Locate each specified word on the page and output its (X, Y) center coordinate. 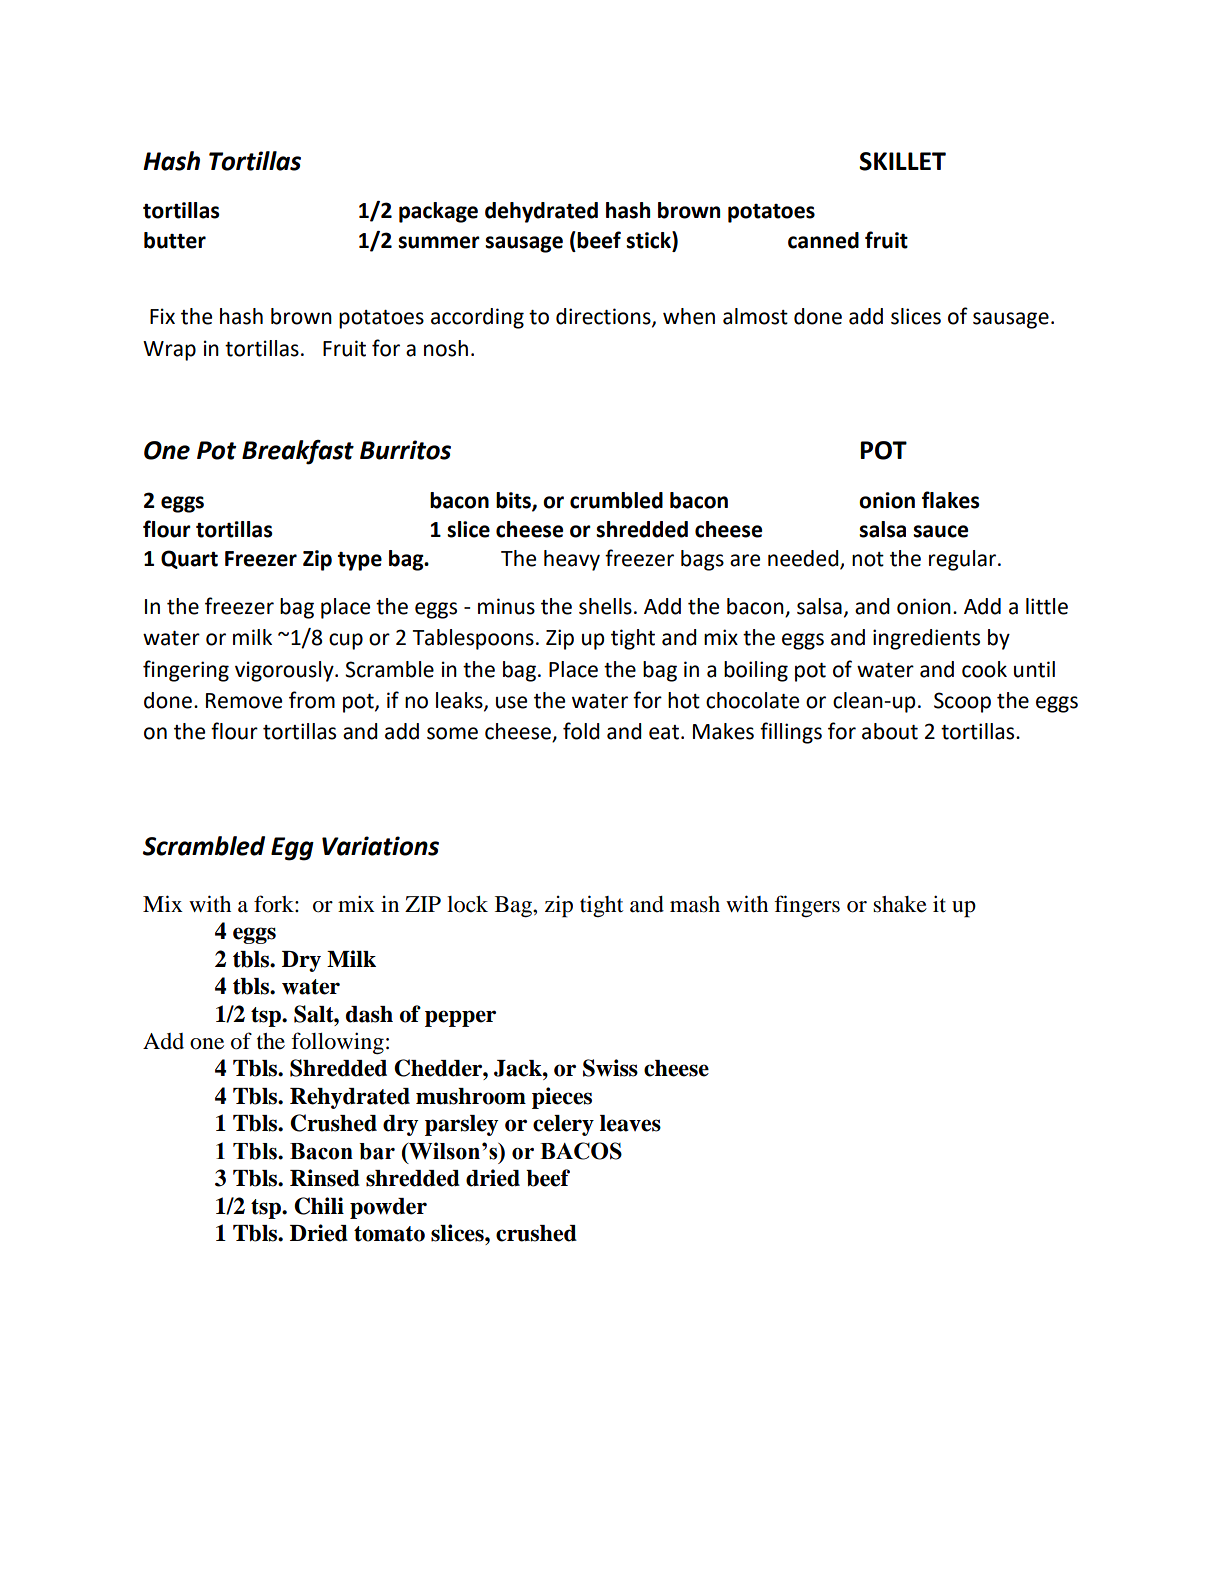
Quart (189, 559)
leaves (630, 1123)
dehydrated (541, 212)
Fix (162, 316)
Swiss (610, 1068)
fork (275, 904)
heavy (572, 560)
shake (900, 904)
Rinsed (325, 1178)
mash (695, 904)
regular (964, 560)
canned (823, 240)
